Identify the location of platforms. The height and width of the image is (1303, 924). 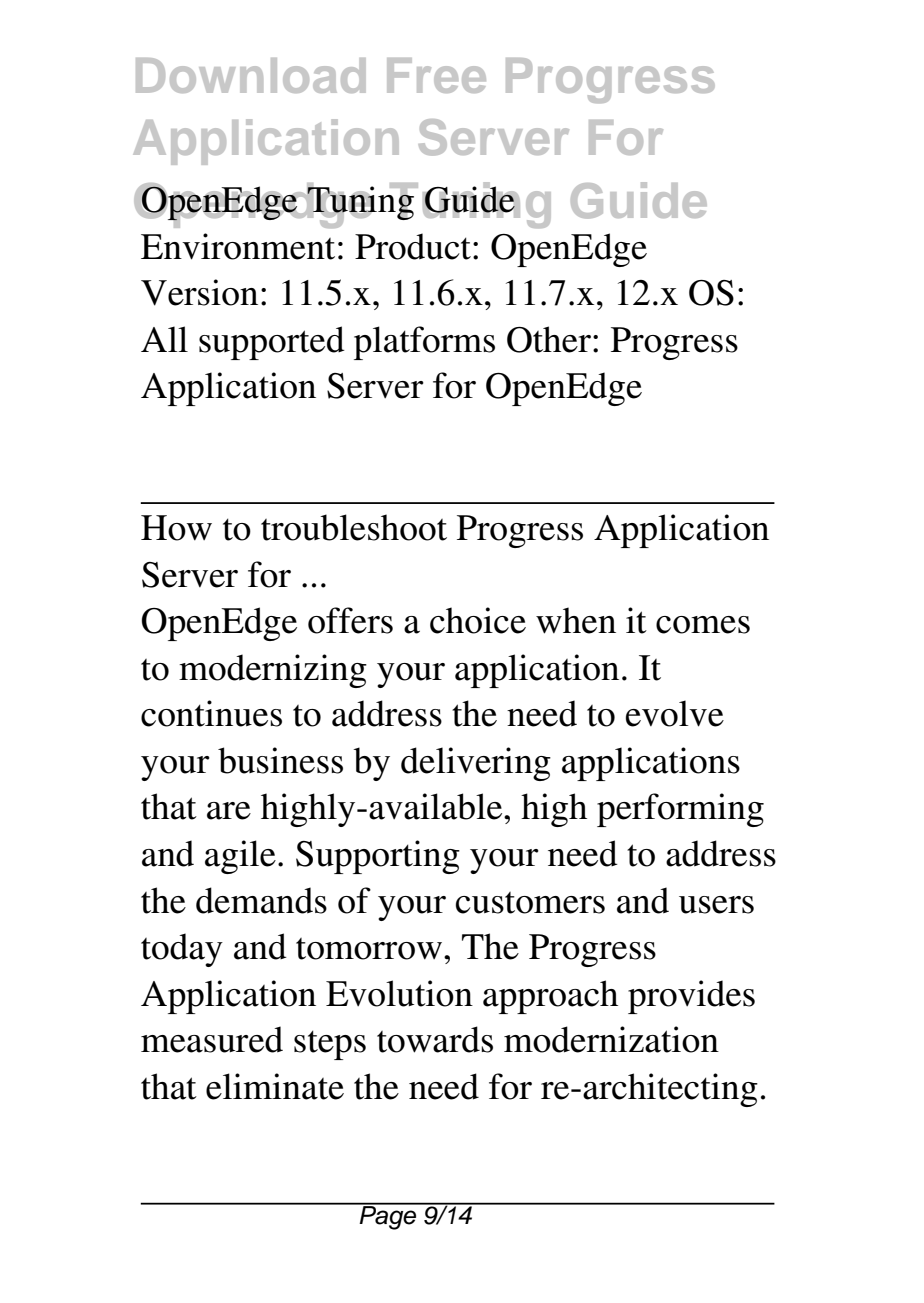
(424, 343).
